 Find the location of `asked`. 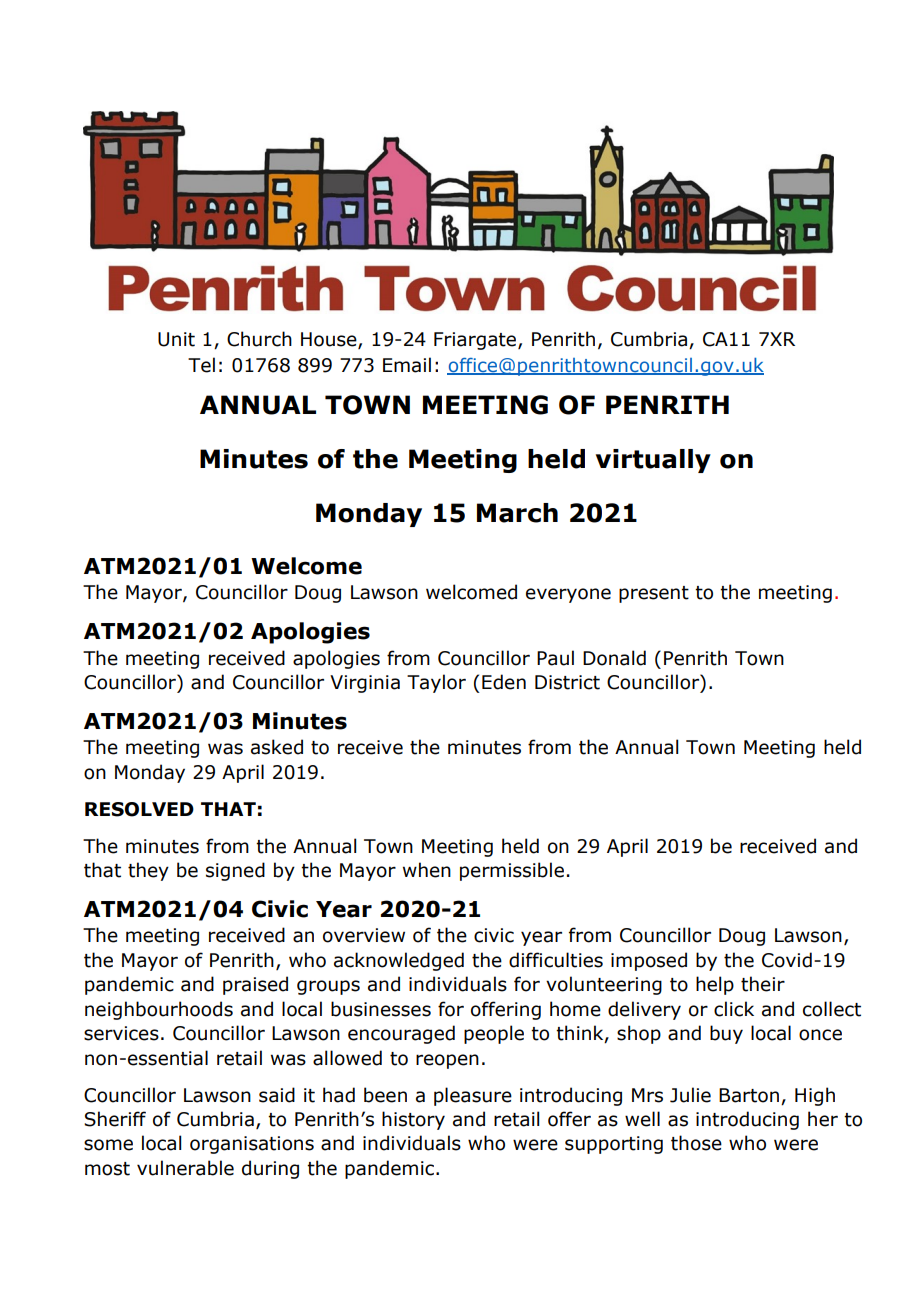

asked is located at coordinates (277, 747).
